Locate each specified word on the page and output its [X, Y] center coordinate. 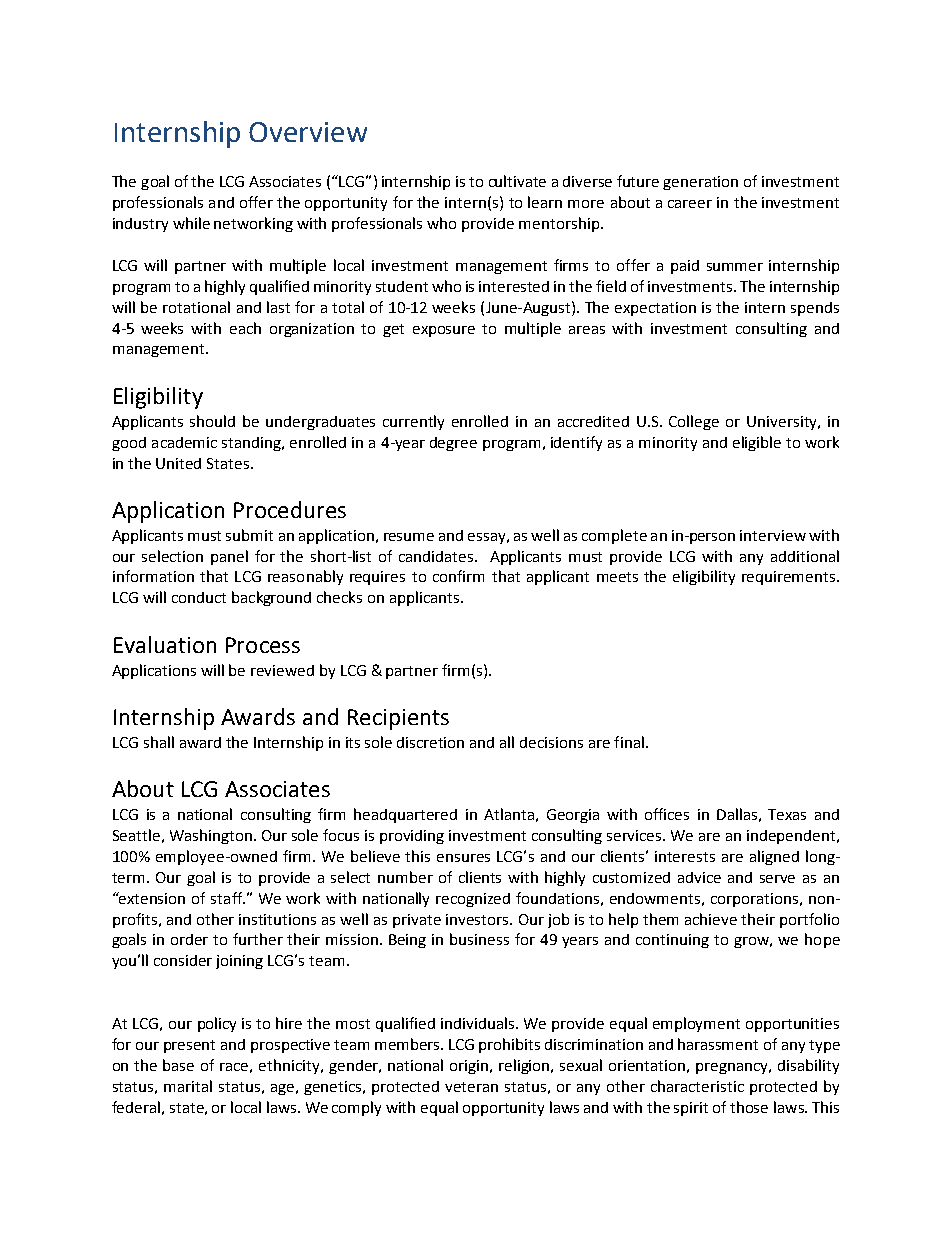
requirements [790, 578]
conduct [199, 597]
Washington [211, 836]
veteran [471, 1087]
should [212, 421]
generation [700, 183]
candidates [437, 556]
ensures [463, 858]
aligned [774, 857]
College [694, 422]
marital [188, 1086]
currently [413, 422]
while [191, 223]
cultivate [517, 181]
